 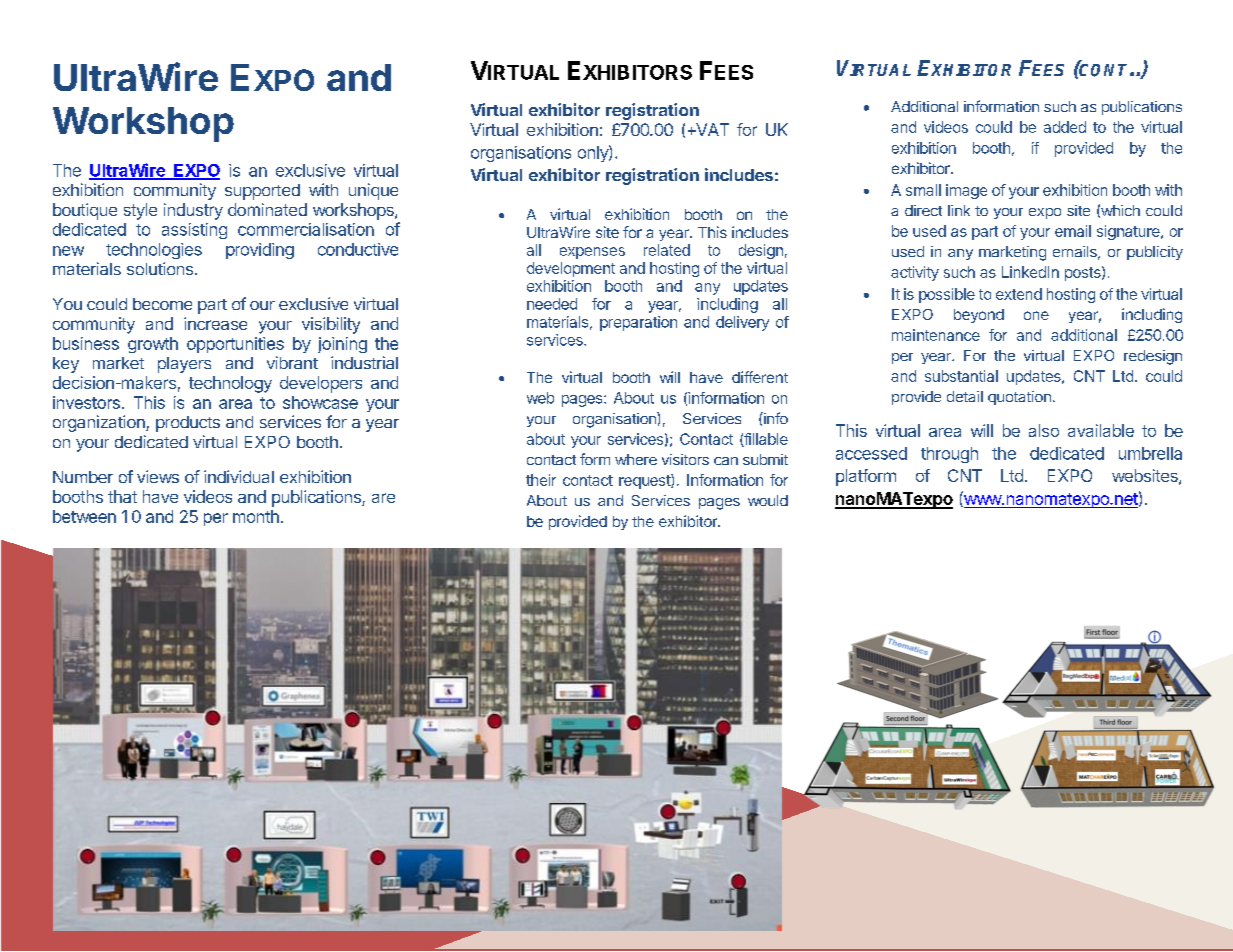 What do you see at coordinates (1065, 127) in the document?
I see `added` at bounding box center [1065, 127].
